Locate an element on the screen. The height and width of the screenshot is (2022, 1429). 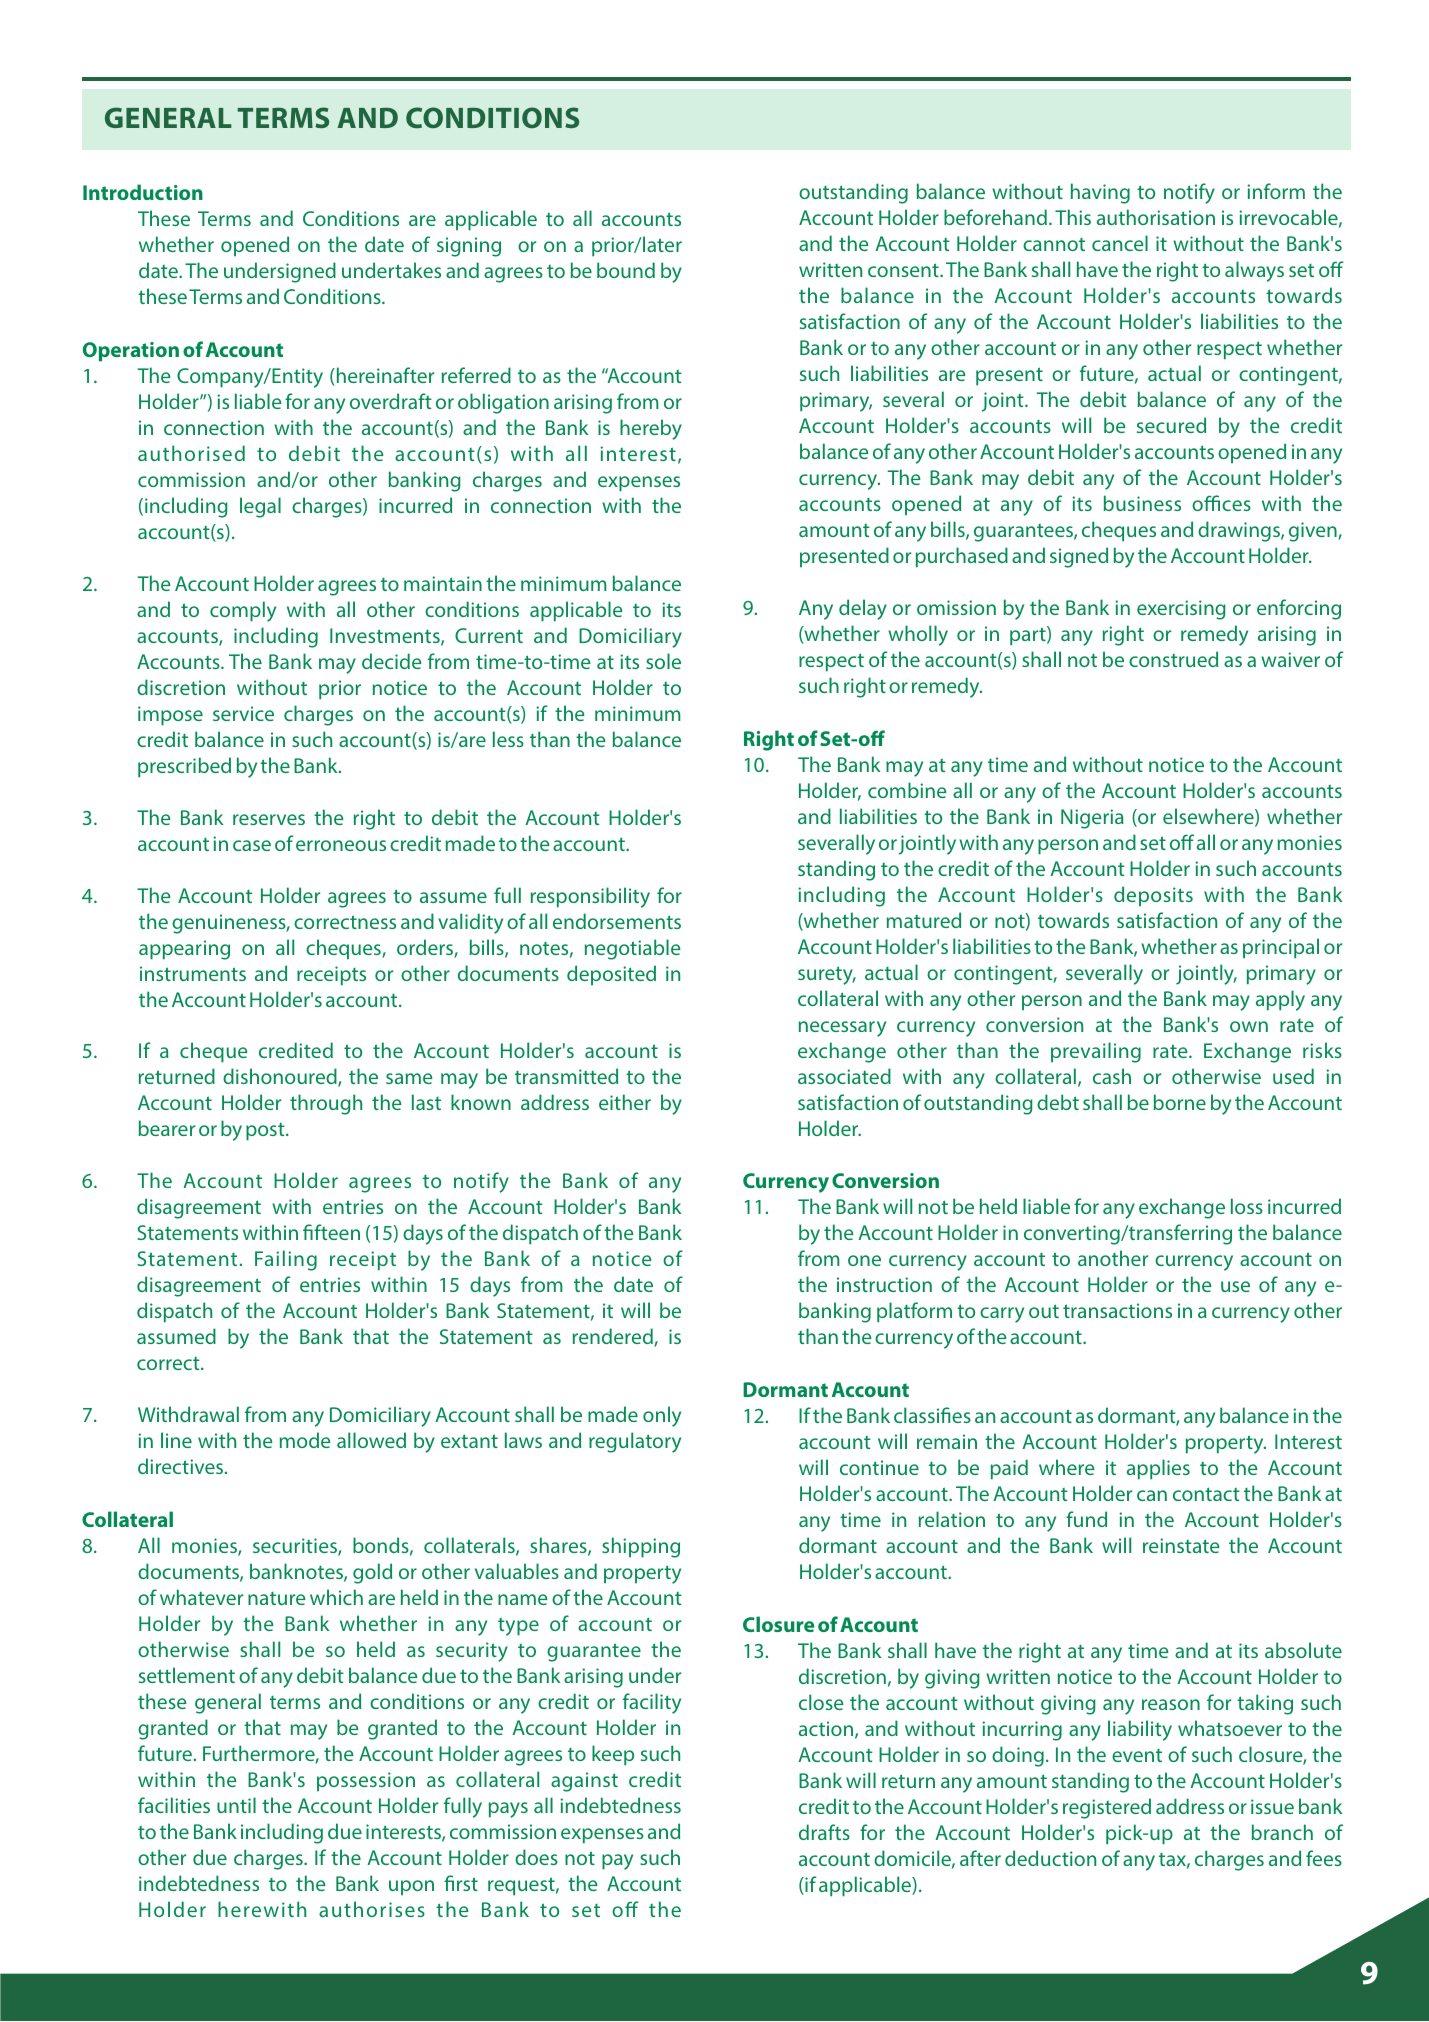
until is located at coordinates (236, 1805).
